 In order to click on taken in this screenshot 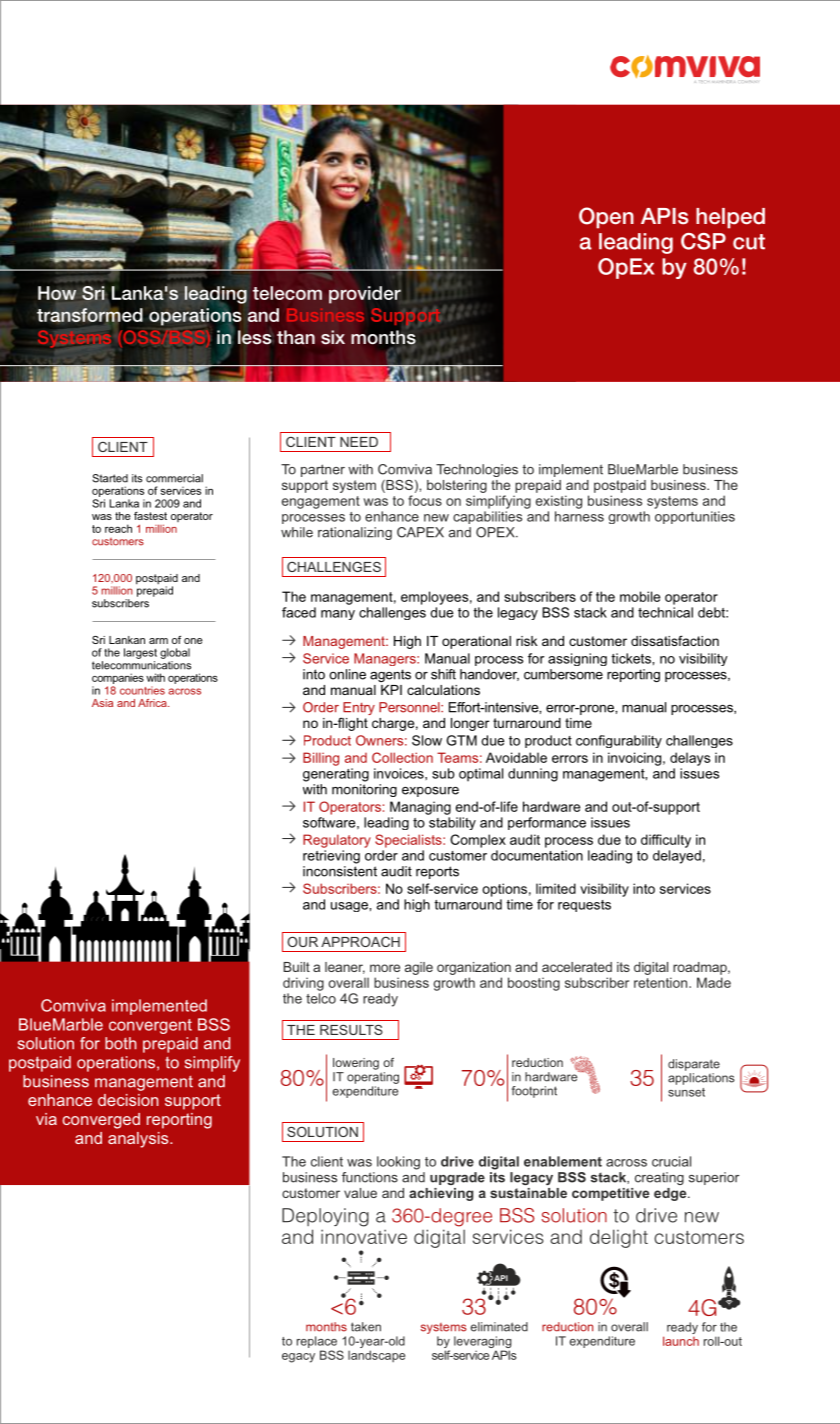, I will do `click(366, 1327)`.
